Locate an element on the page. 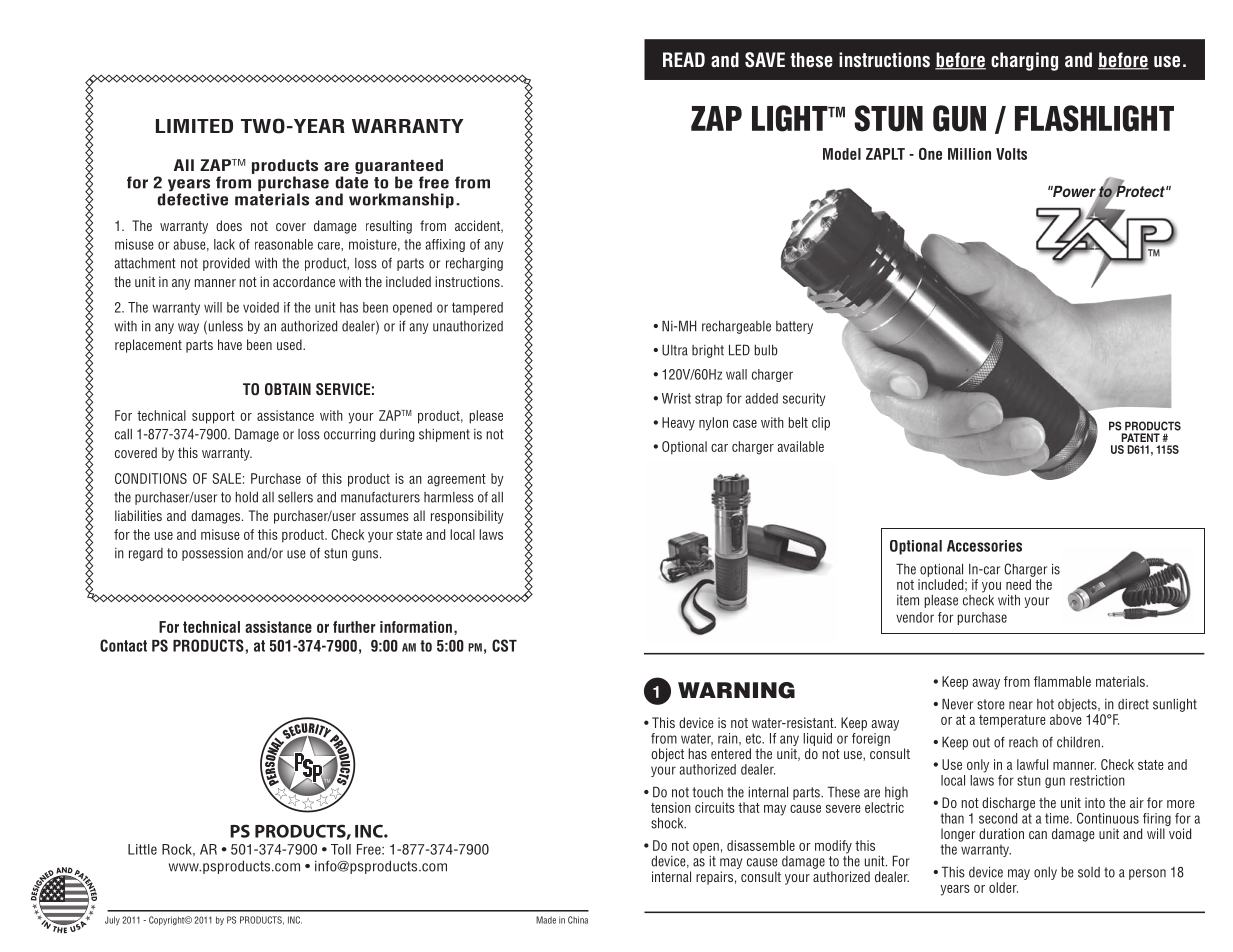 This document has width=1233, height=952. Accessories is located at coordinates (984, 546).
